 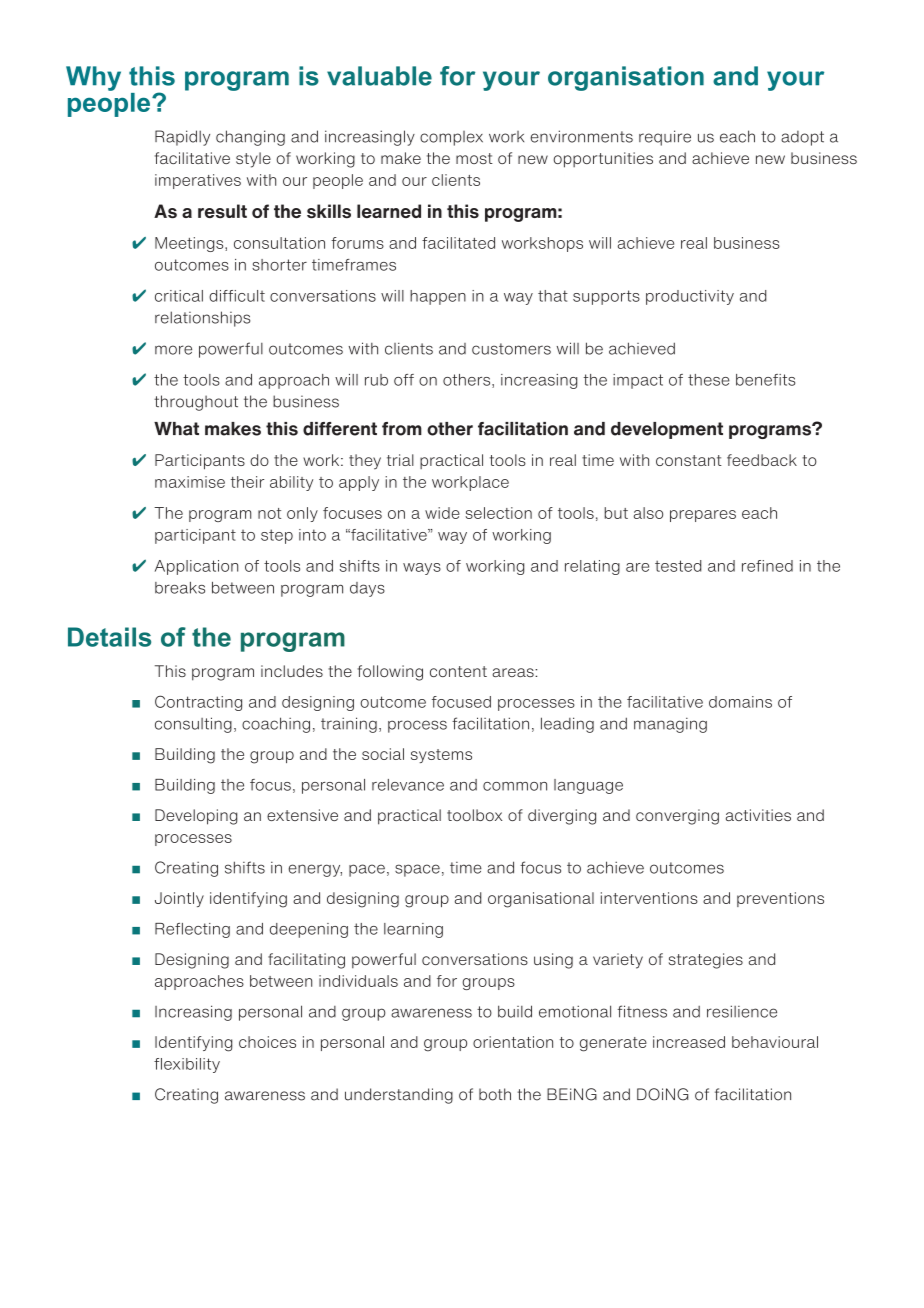 I want to click on managing, so click(x=670, y=725).
